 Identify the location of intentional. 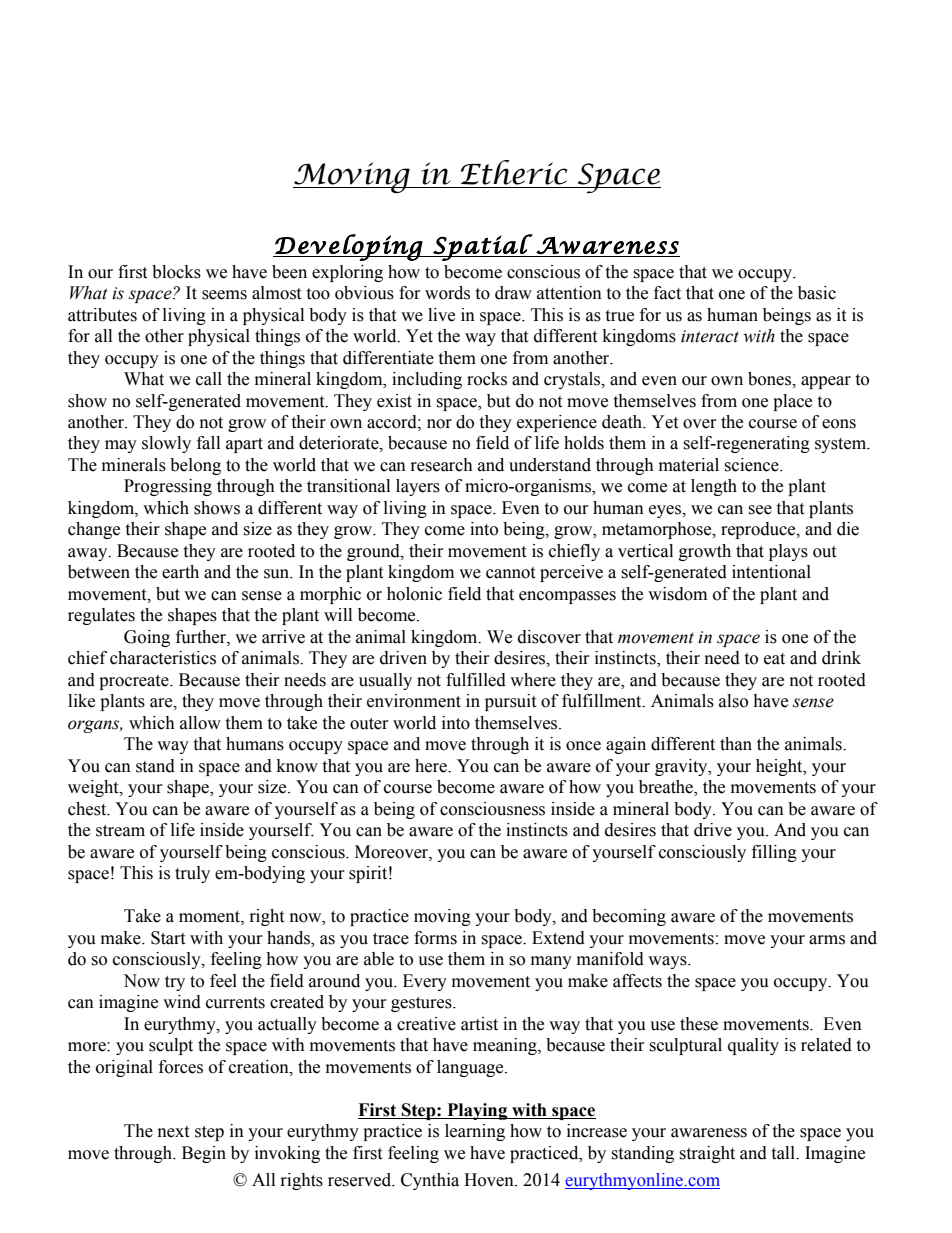
(771, 572).
